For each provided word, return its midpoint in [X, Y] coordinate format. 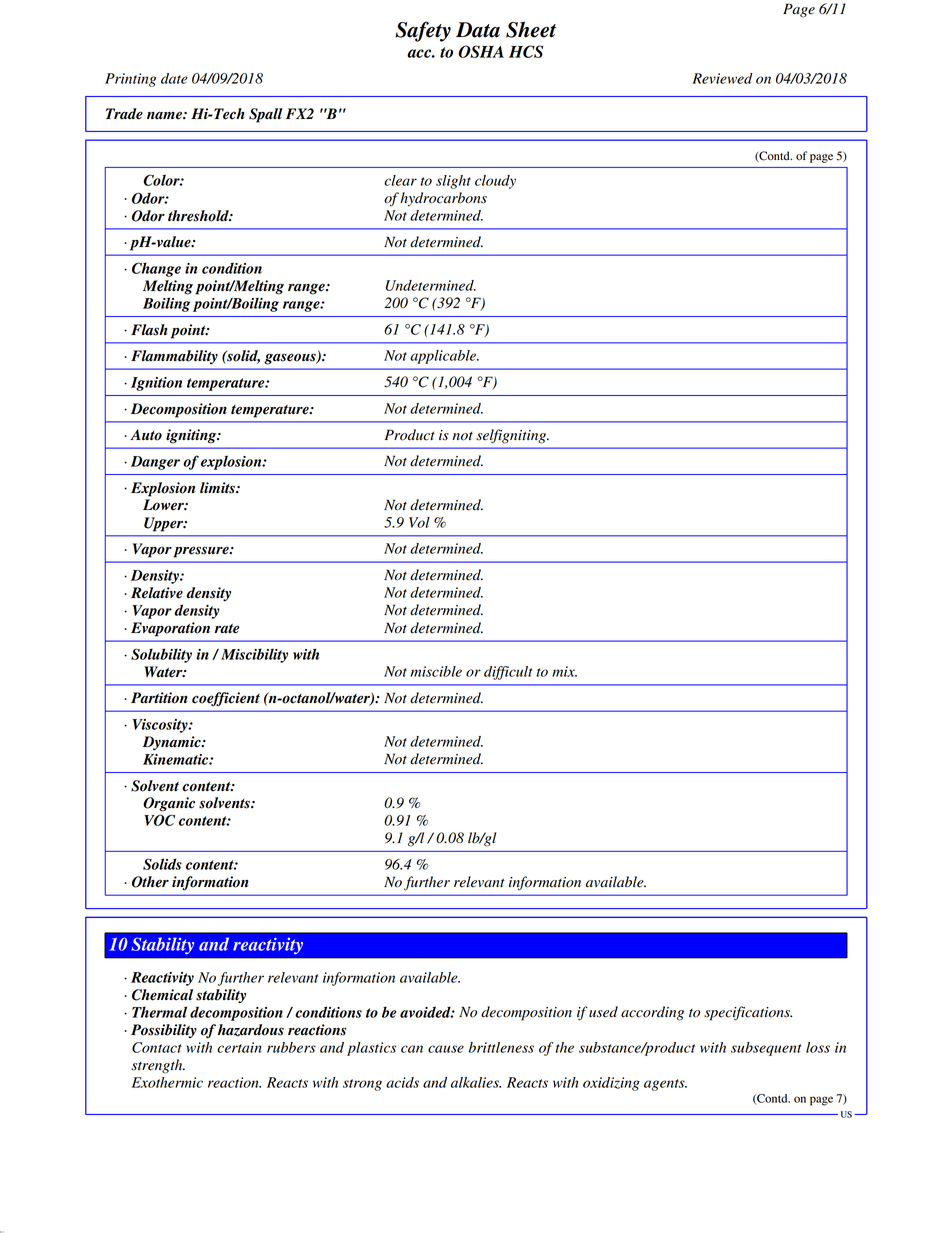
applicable [444, 357]
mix [564, 671]
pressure [202, 552]
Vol [419, 522]
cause [446, 1049]
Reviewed [722, 78]
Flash [149, 330]
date [174, 78]
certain [239, 1047]
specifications [748, 1013]
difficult [508, 673]
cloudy [495, 182]
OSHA [481, 51]
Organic [169, 804]
